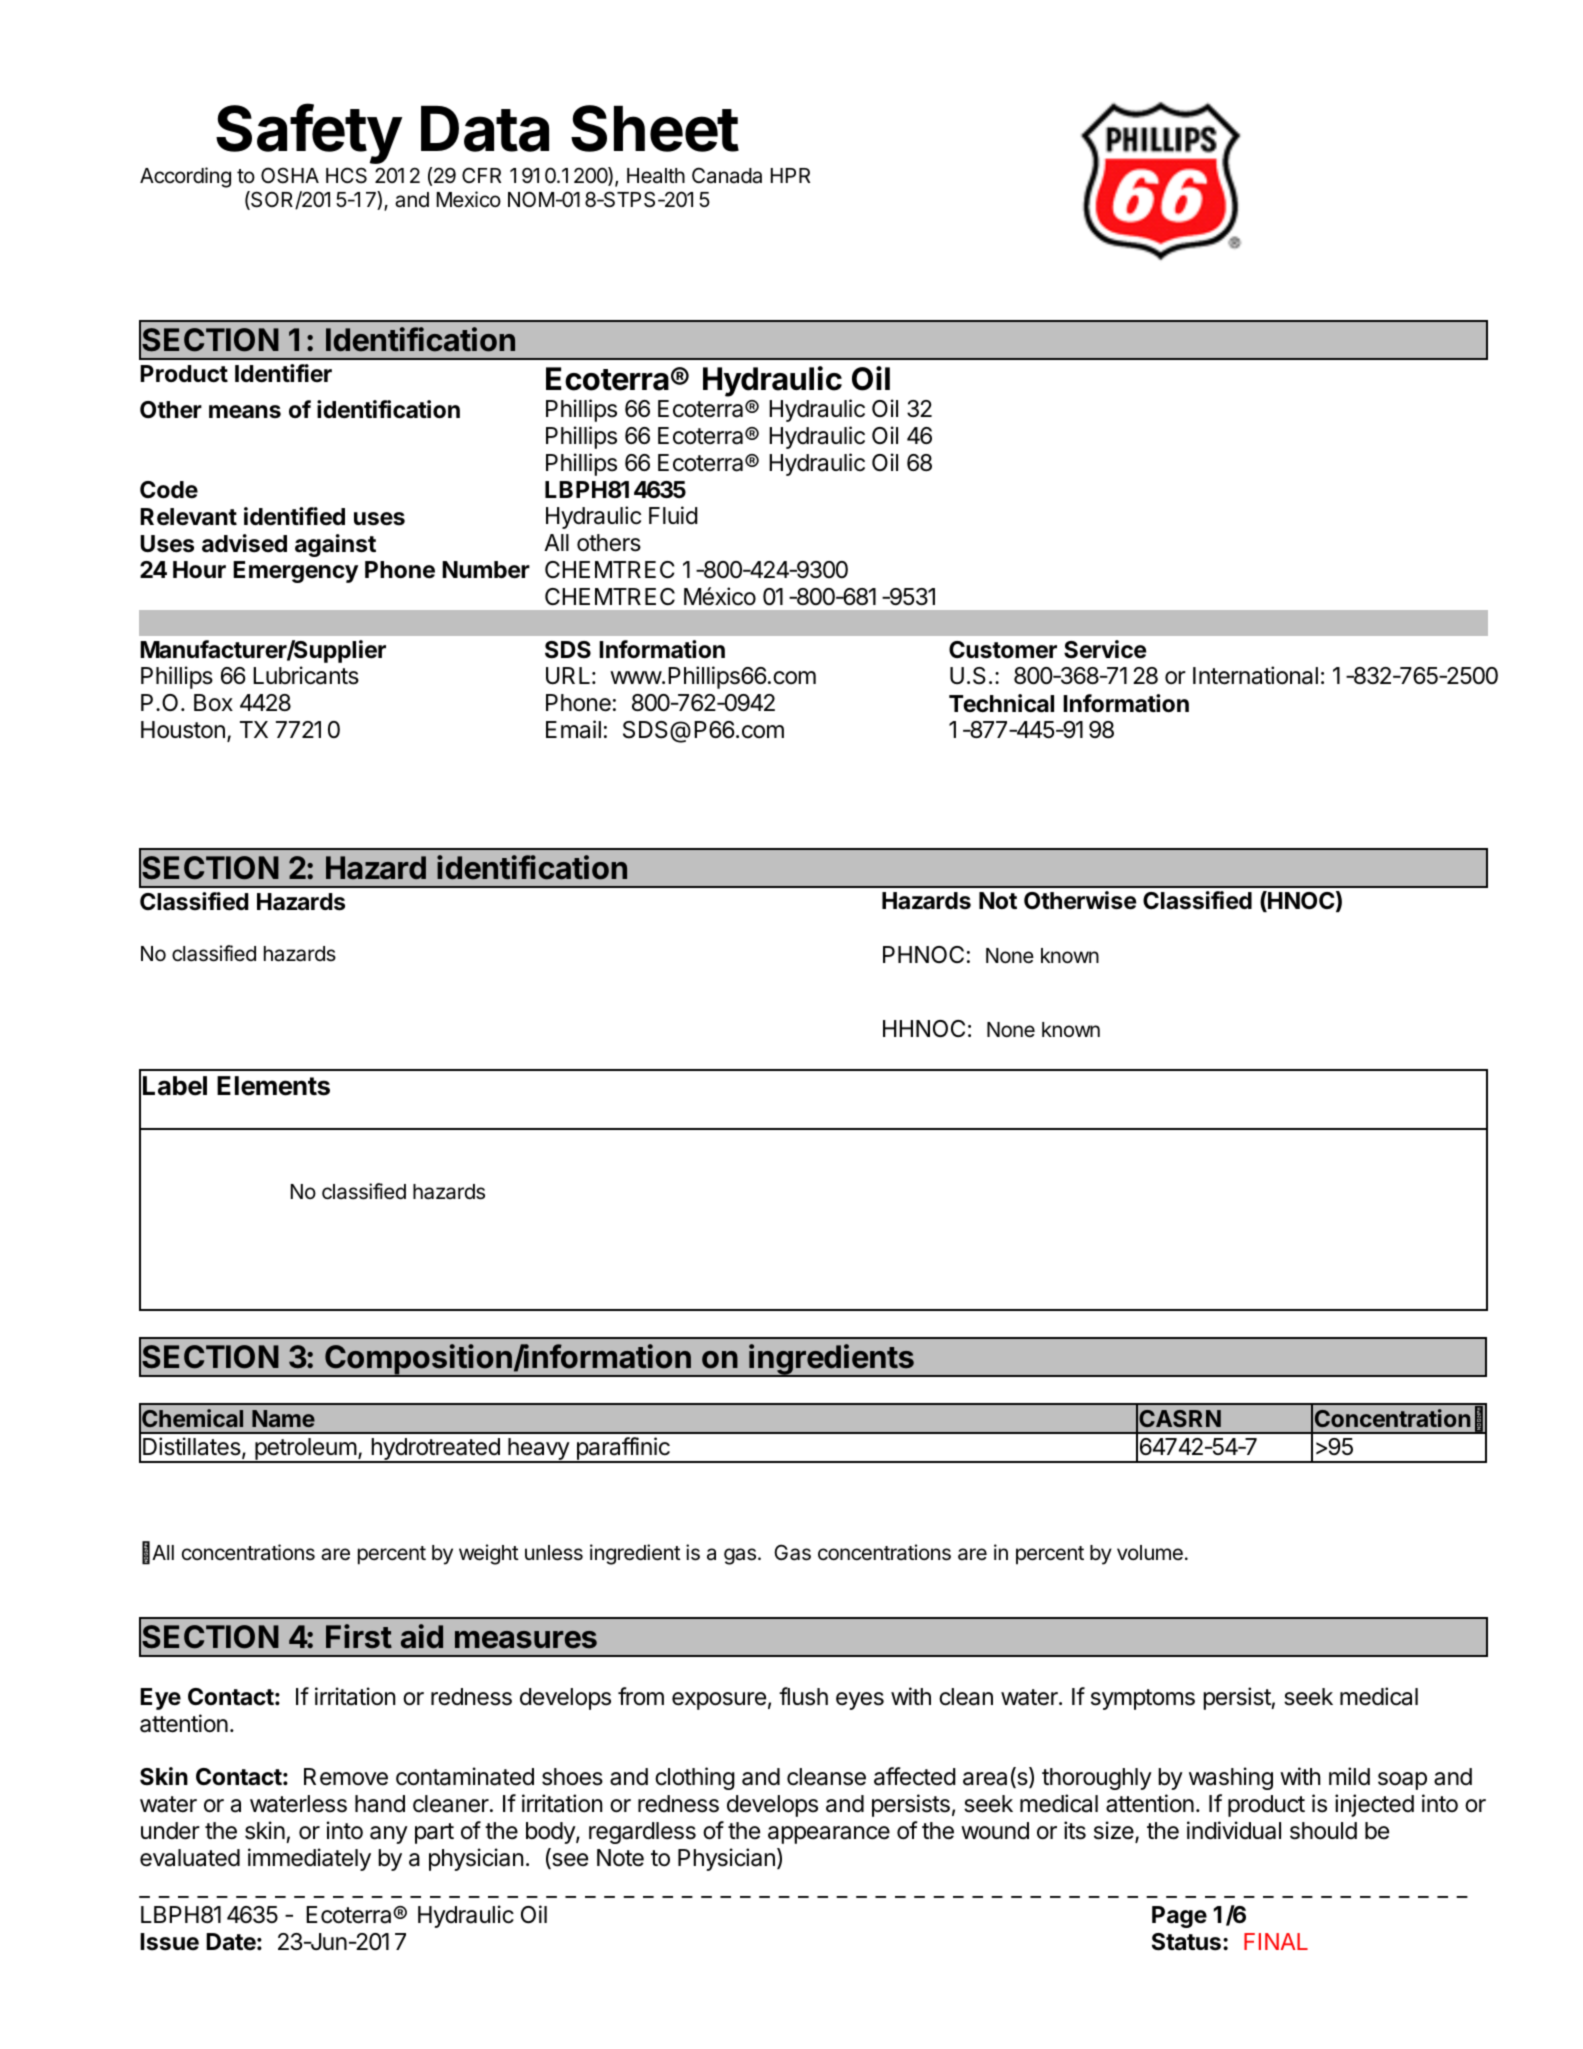 Image resolution: width=1583 pixels, height=2049 pixels. Describe the element at coordinates (790, 175) in the screenshot. I see `HPR` at that location.
